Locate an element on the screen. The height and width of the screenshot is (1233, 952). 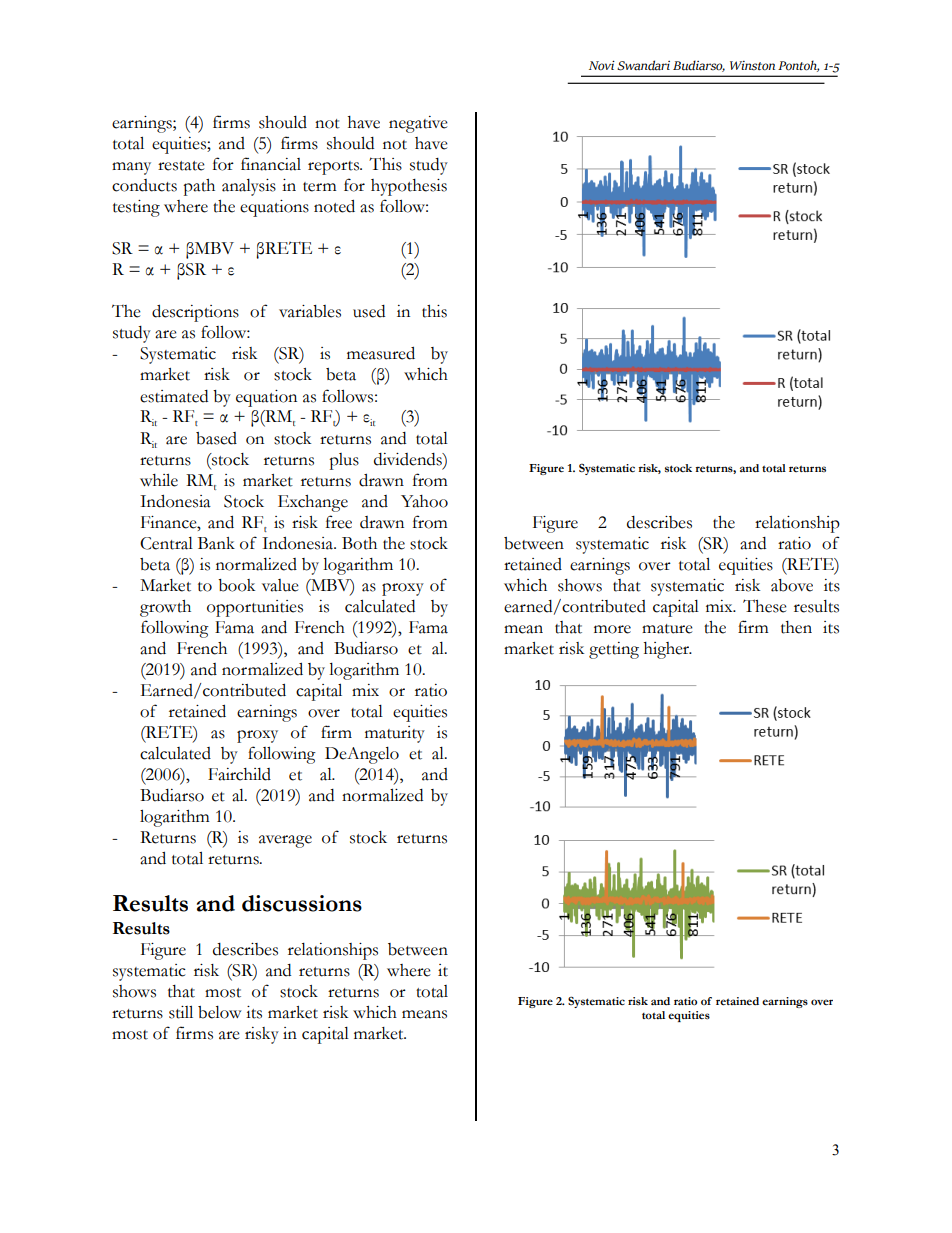
measured is located at coordinates (381, 353).
